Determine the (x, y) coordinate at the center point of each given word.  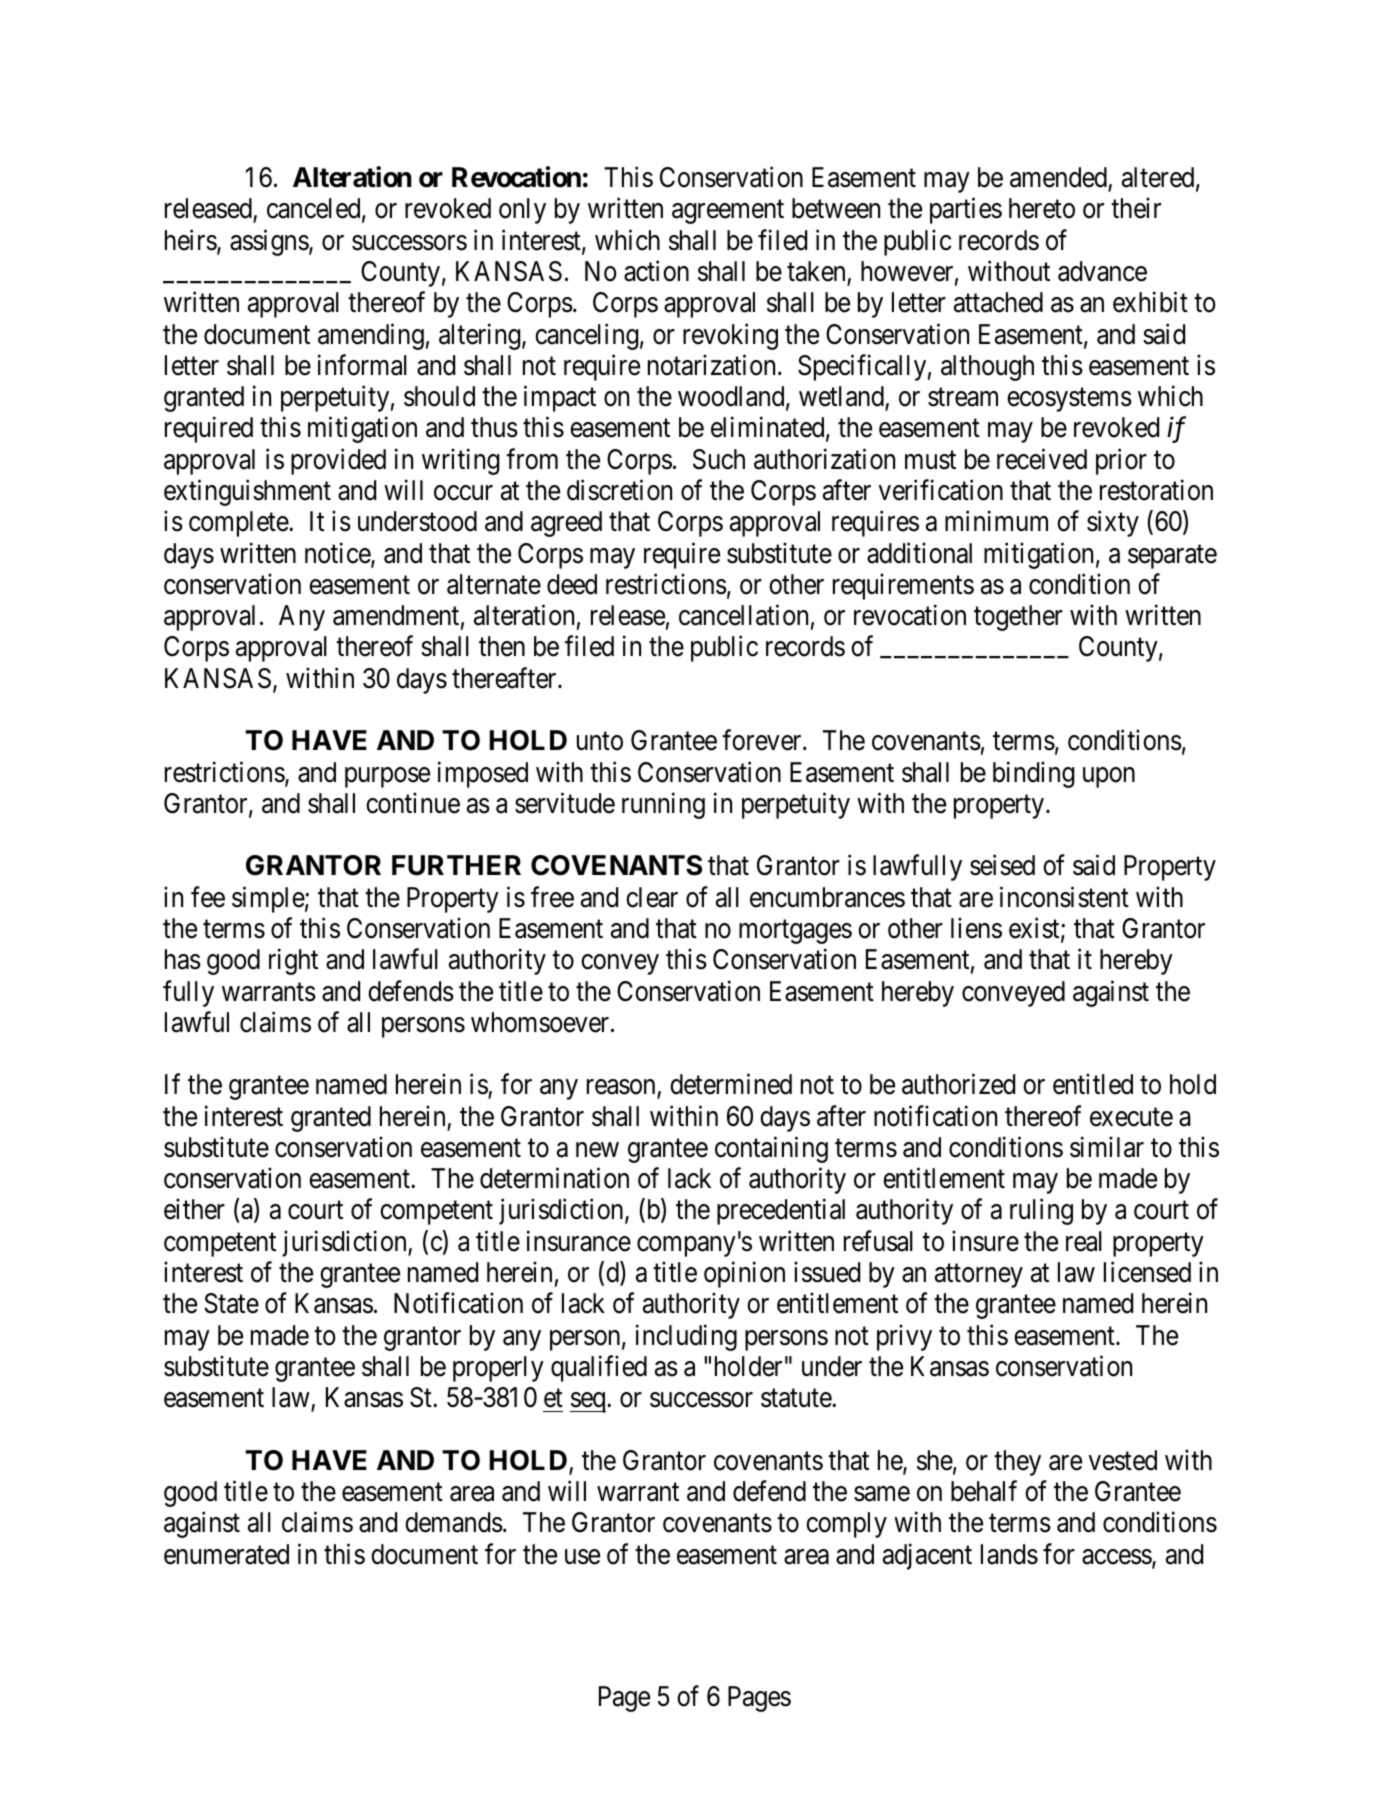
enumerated (226, 1554)
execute (1131, 1117)
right (293, 962)
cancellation (743, 615)
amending (371, 336)
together (1018, 618)
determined (731, 1084)
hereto (1042, 208)
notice (338, 554)
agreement (728, 212)
